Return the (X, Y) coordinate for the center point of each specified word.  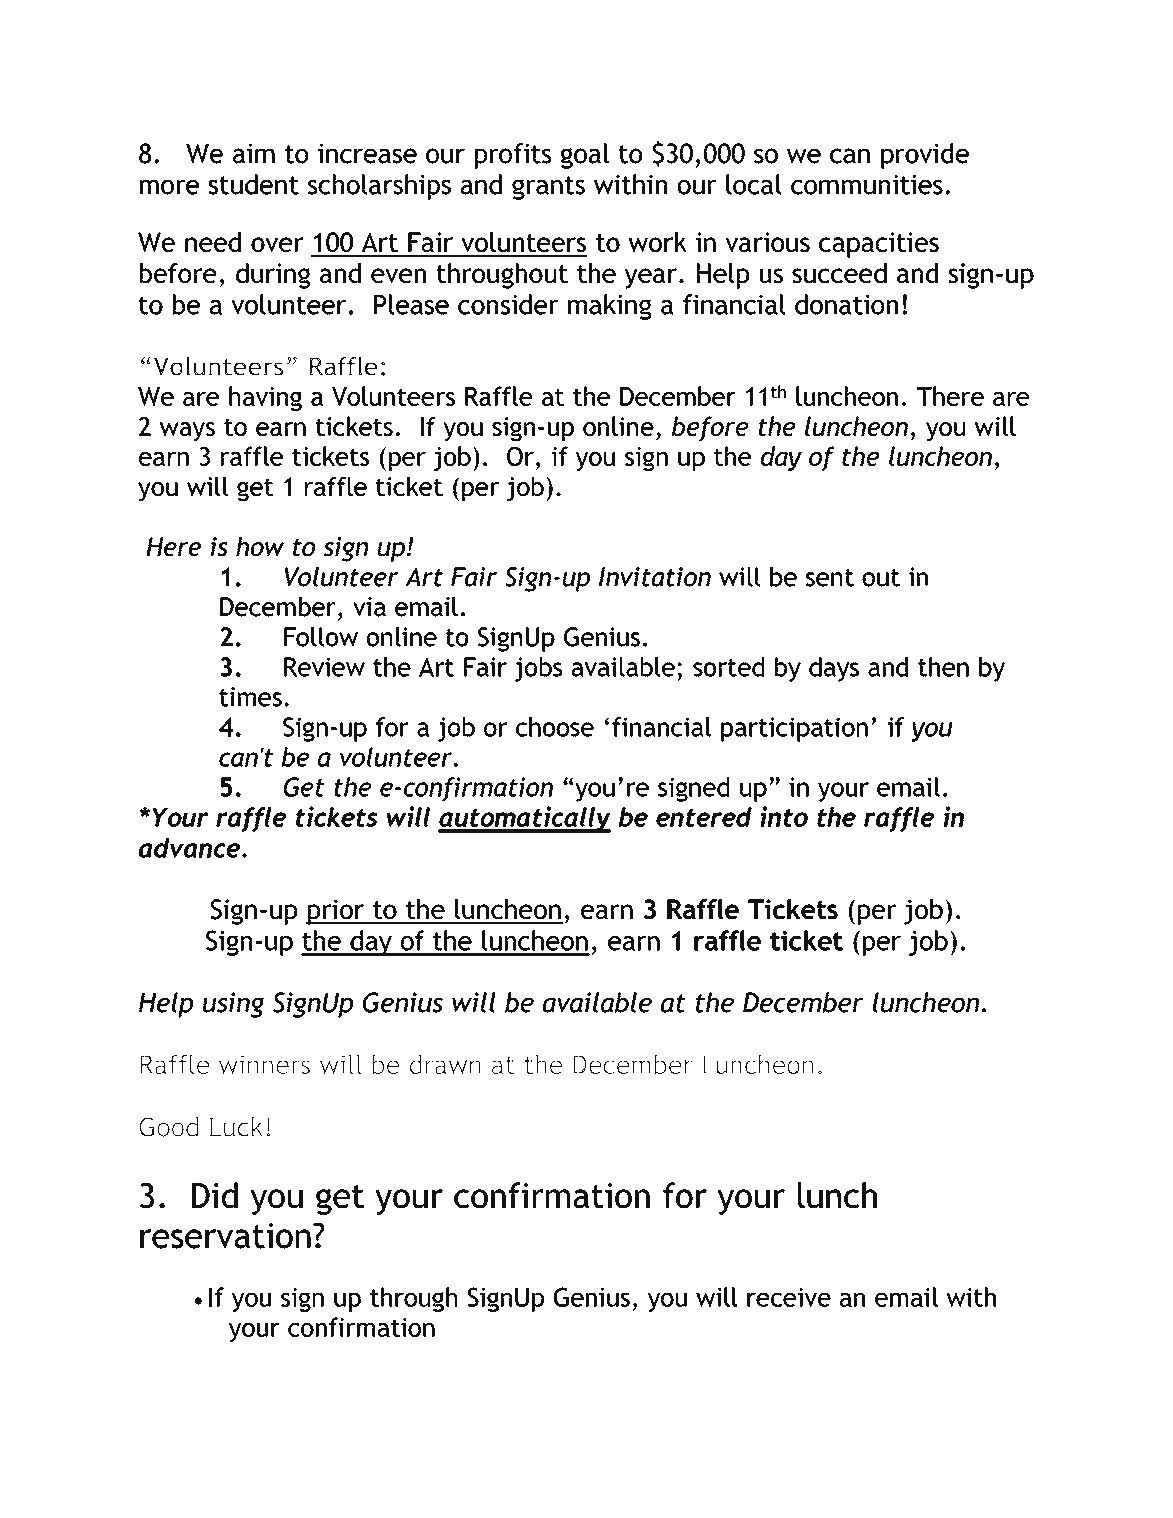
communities (867, 185)
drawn (445, 1064)
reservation (225, 1236)
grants (548, 188)
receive (789, 1297)
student (254, 184)
